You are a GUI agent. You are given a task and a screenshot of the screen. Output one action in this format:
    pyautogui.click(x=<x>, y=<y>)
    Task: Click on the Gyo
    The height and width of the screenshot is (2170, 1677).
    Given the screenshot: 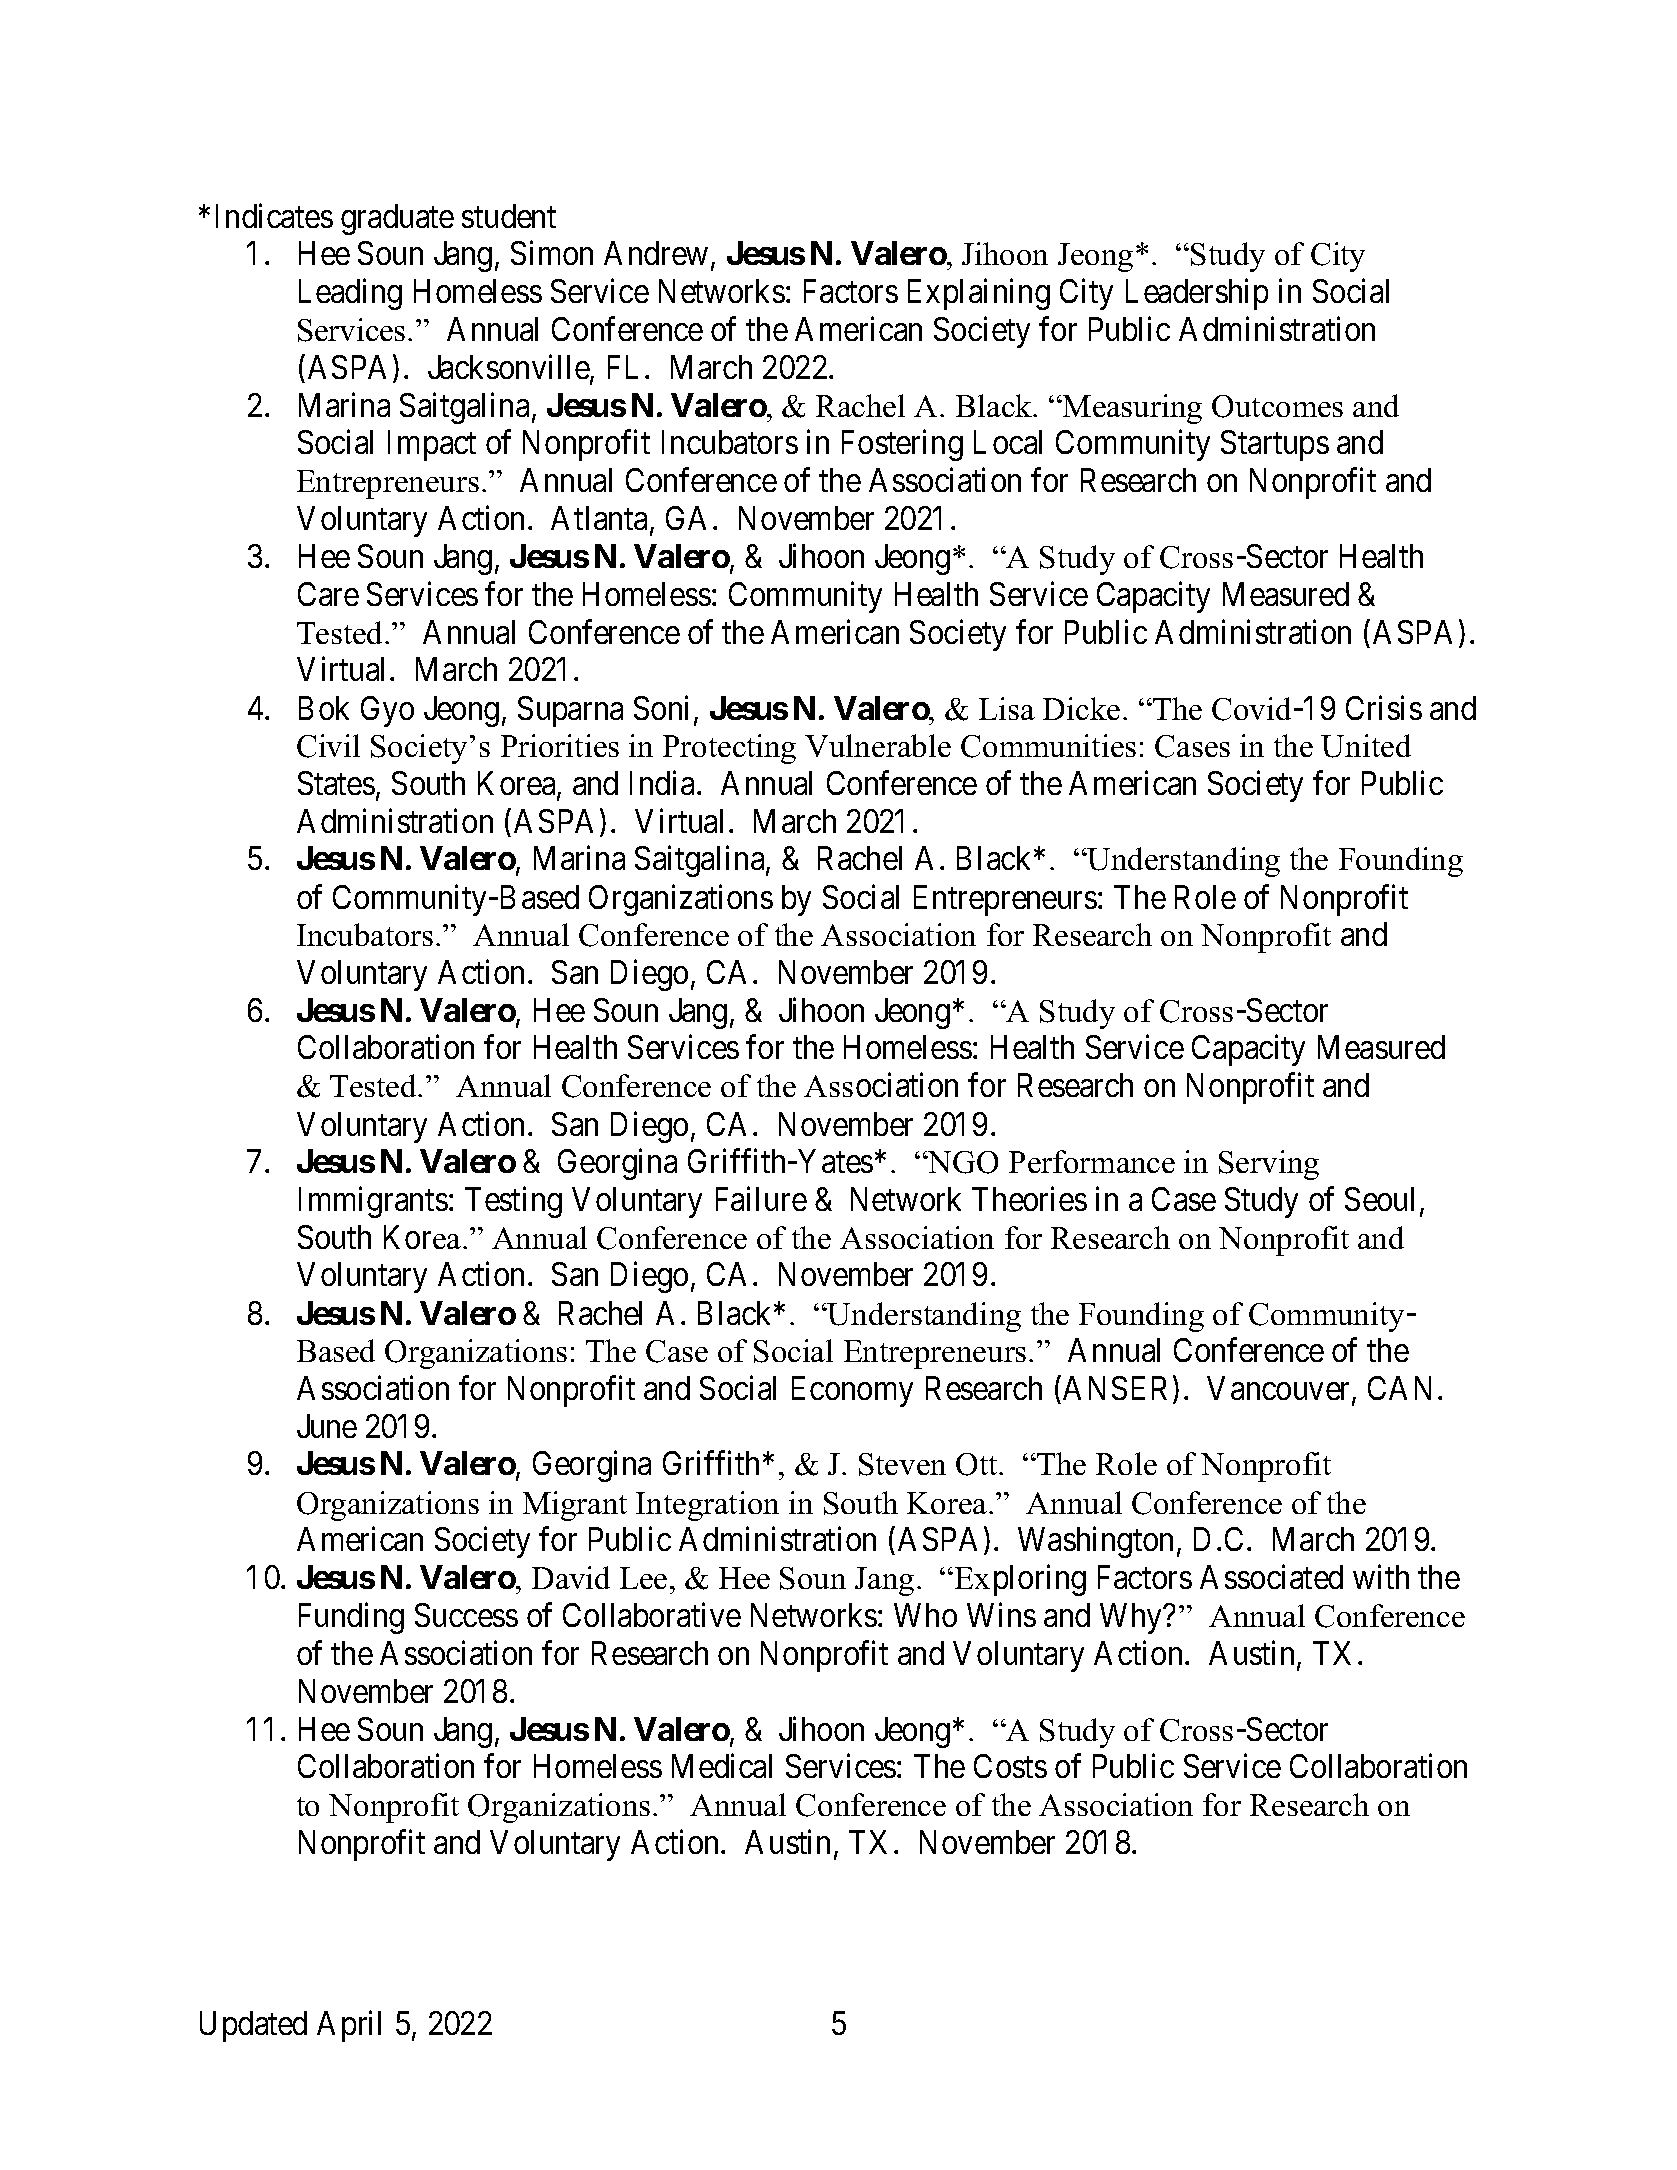 What is the action you would take?
    pyautogui.click(x=387, y=711)
